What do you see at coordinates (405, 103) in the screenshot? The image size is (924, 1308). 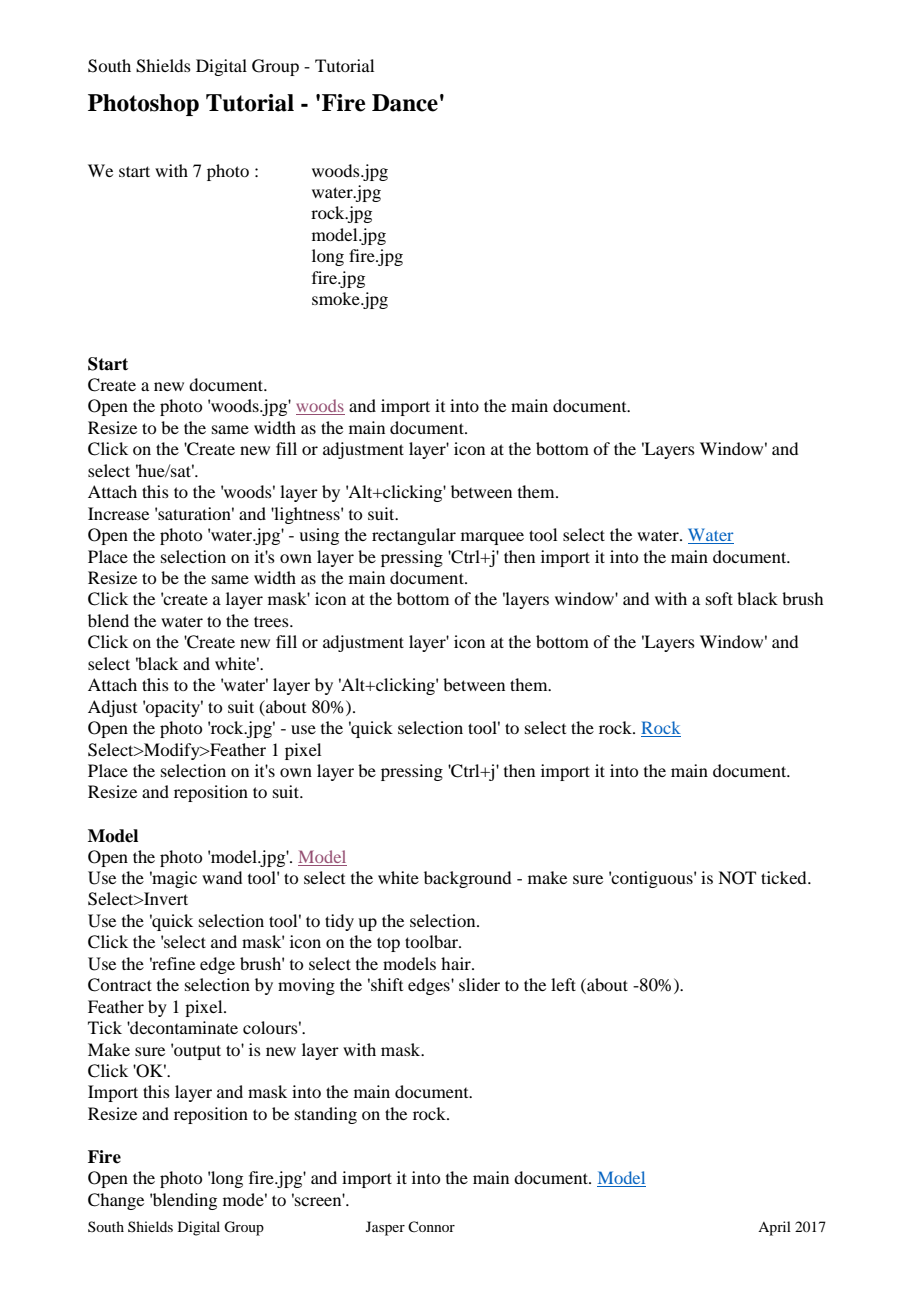 I see `Dance` at bounding box center [405, 103].
